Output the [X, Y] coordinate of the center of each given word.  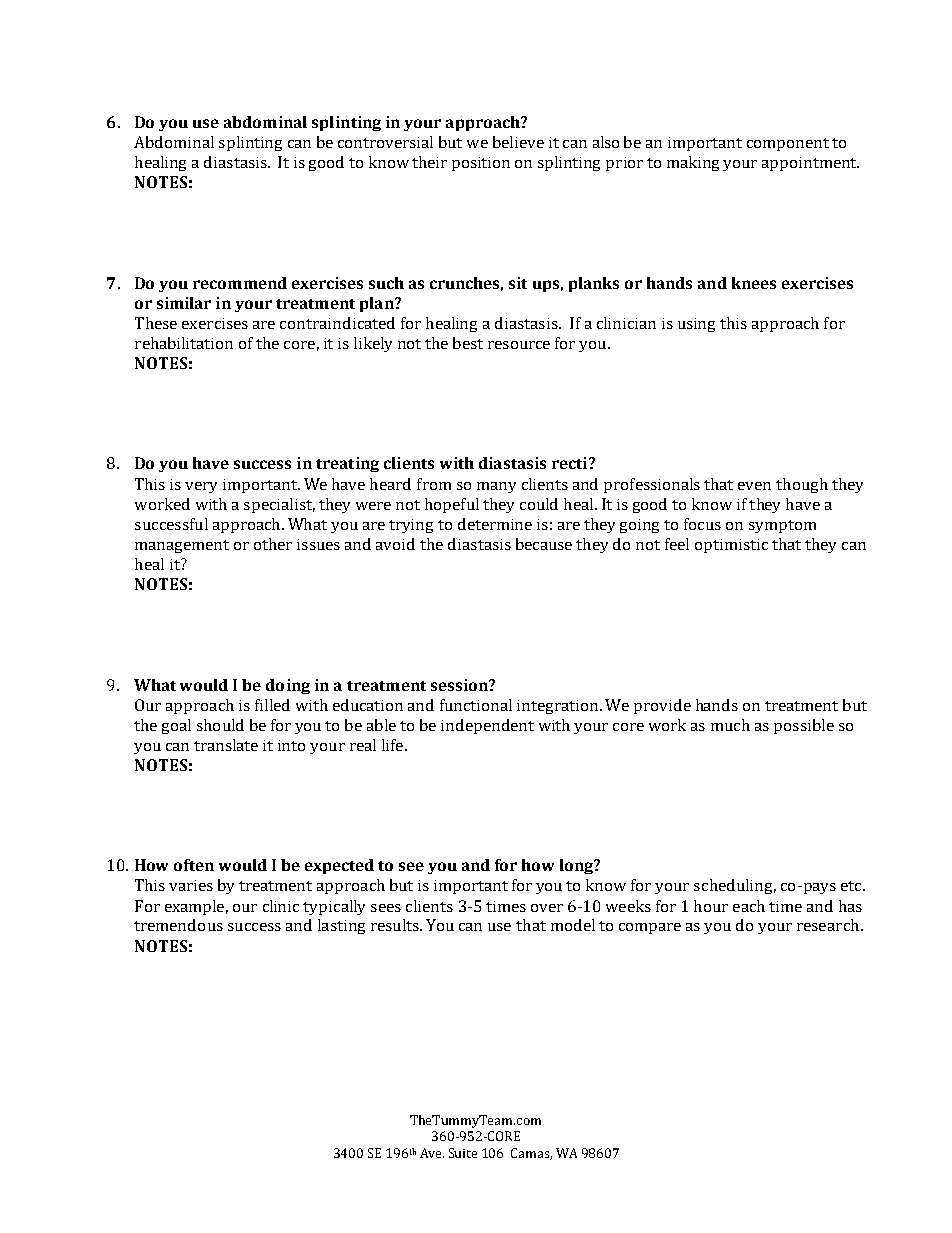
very [201, 487]
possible [804, 726]
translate [226, 745]
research [828, 925]
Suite [463, 1153]
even [754, 486]
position [481, 164]
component [788, 144]
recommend [240, 283]
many [496, 487]
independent [487, 726]
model [573, 925]
